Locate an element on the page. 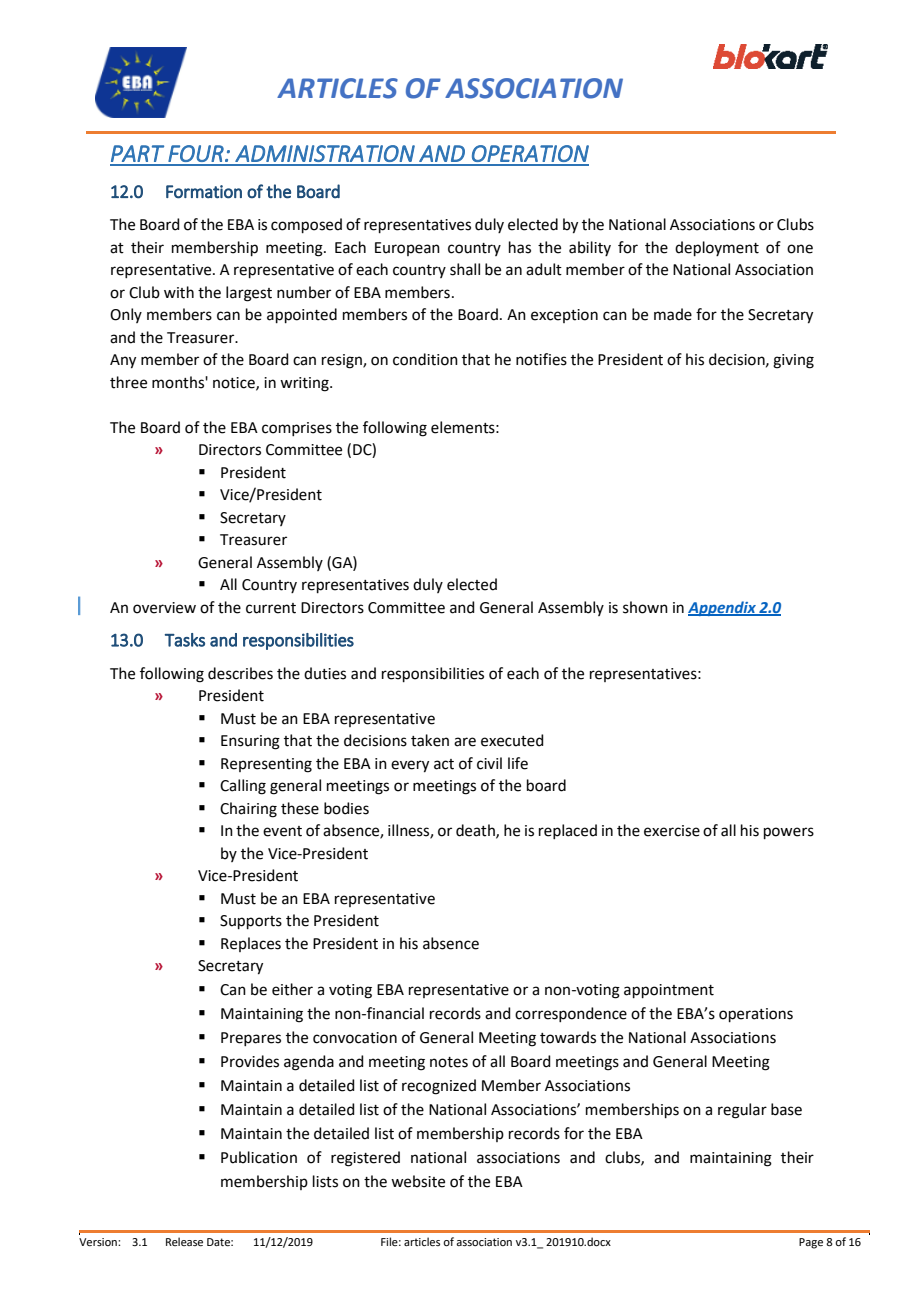 Image resolution: width=924 pixels, height=1308 pixels. Release is located at coordinates (184, 1241).
